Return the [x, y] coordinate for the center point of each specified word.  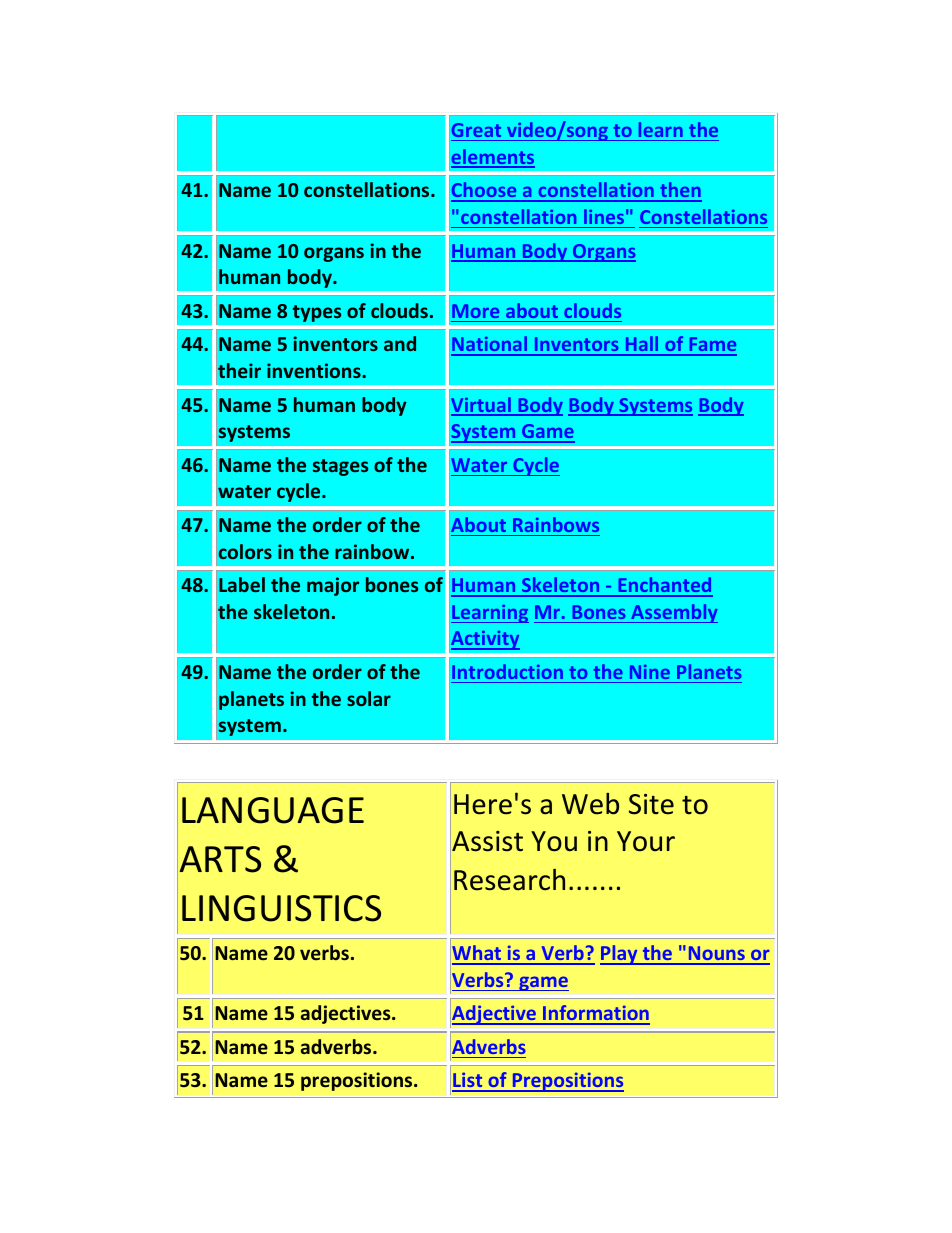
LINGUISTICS [281, 908]
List [468, 1081]
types [317, 313]
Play [620, 955]
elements [493, 158]
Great [476, 130]
